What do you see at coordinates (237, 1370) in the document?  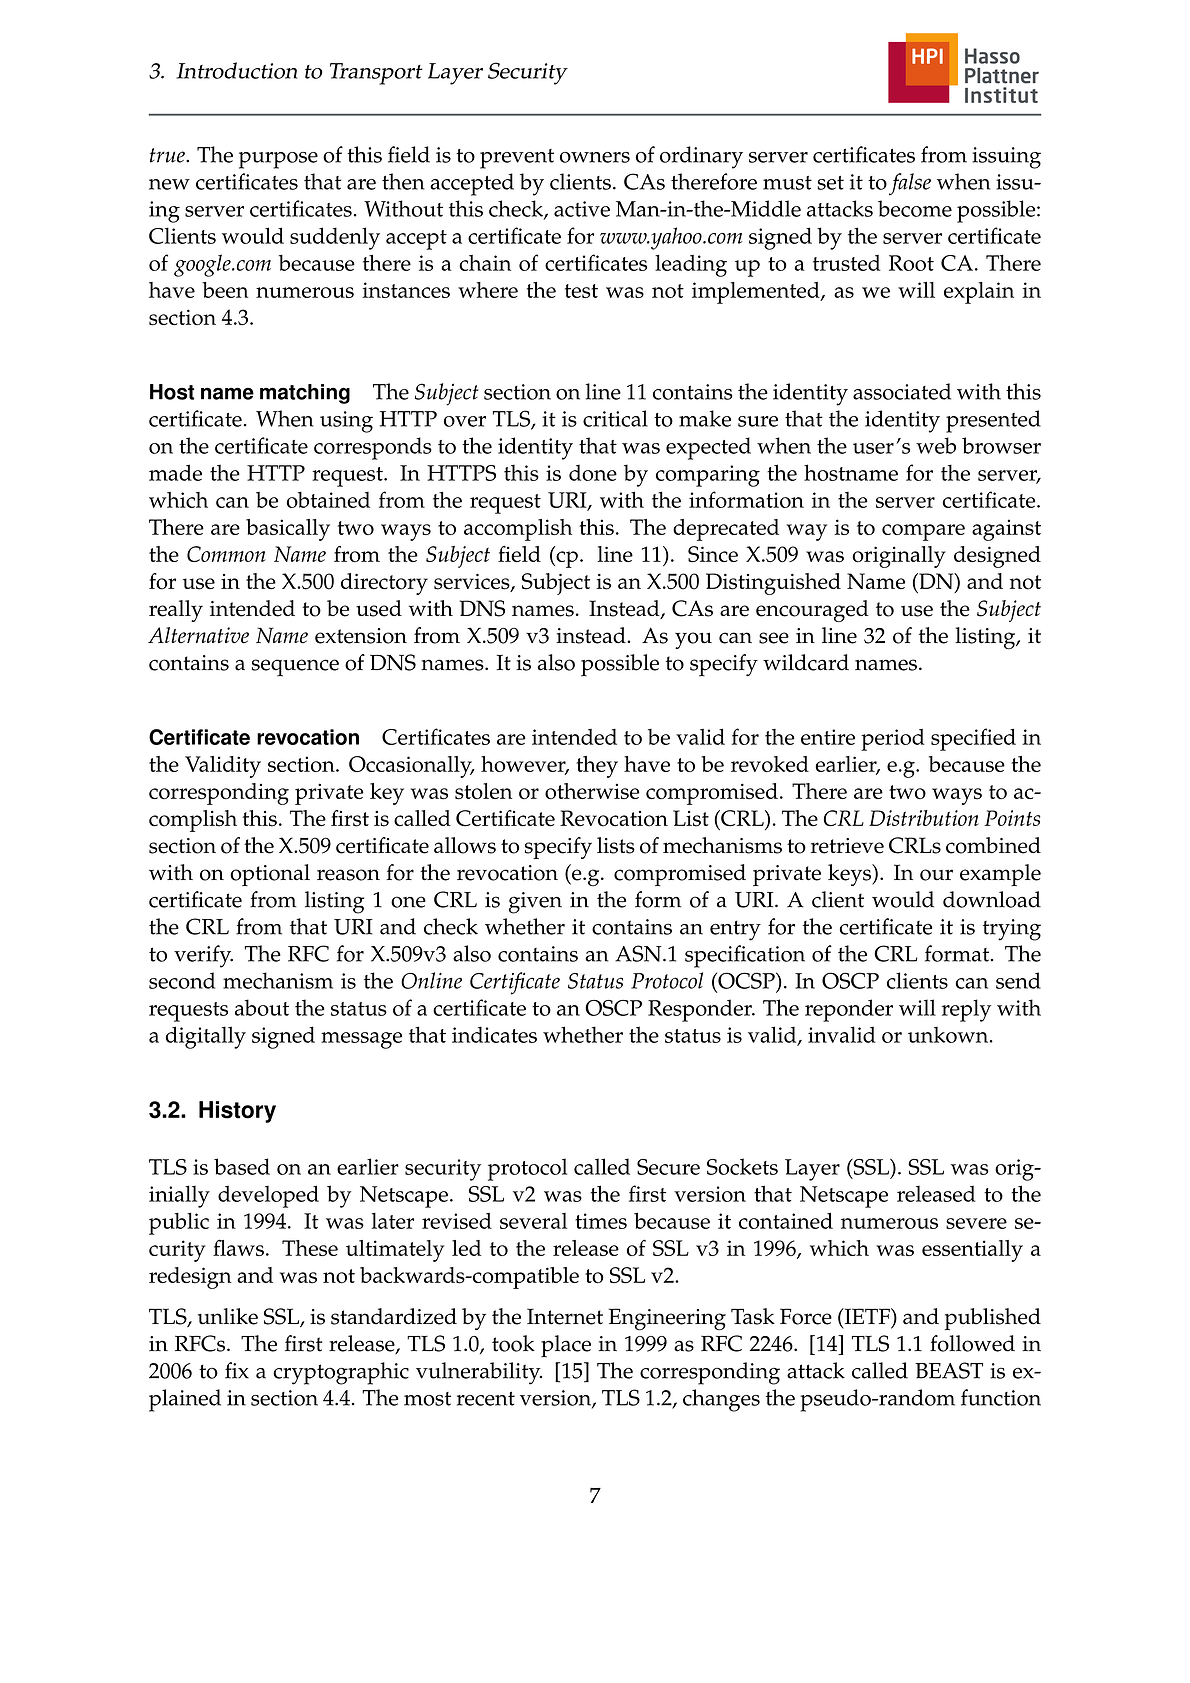 I see `fix` at bounding box center [237, 1370].
